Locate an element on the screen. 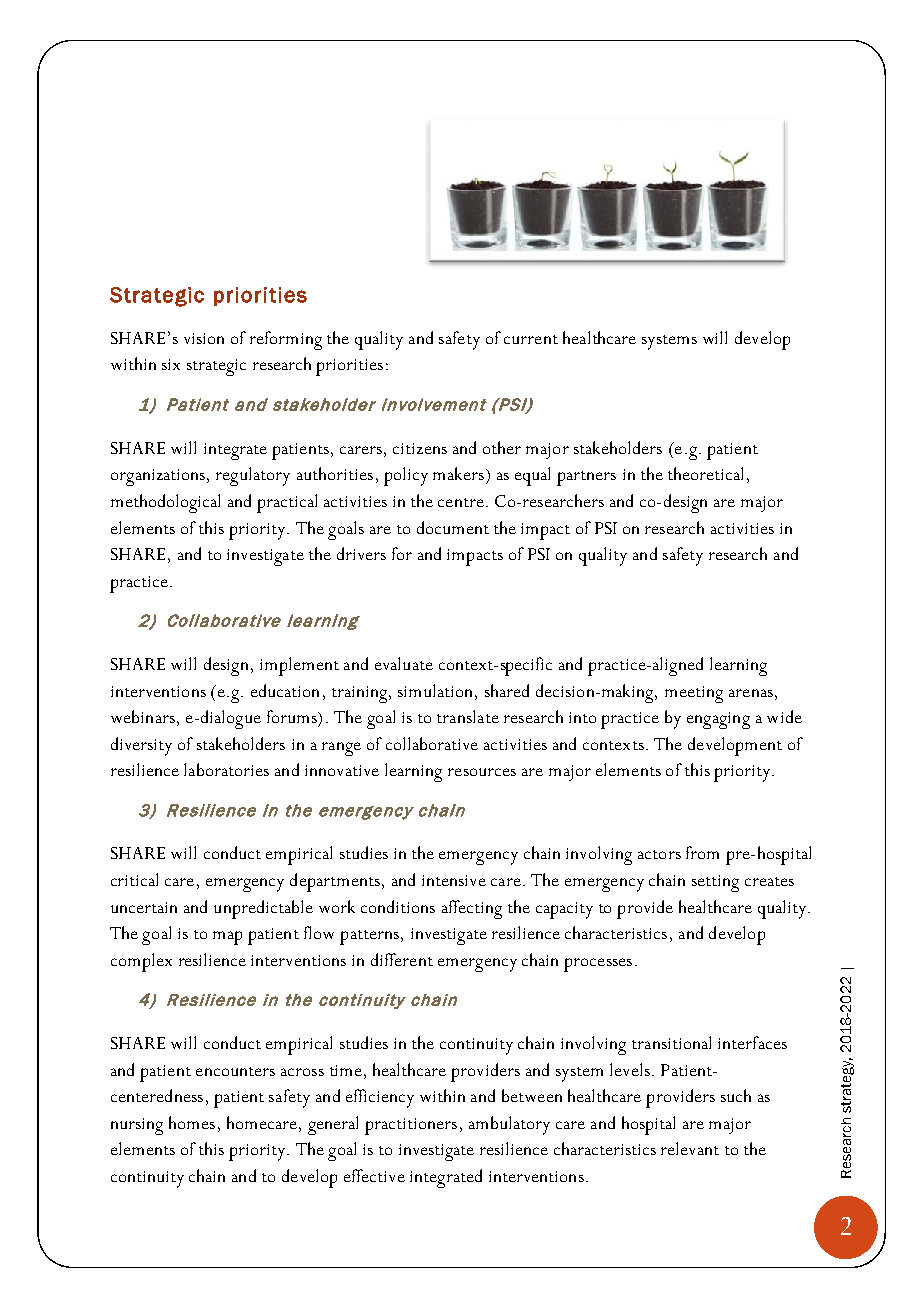 This screenshot has height=1308, width=924. methodological is located at coordinates (165, 503).
